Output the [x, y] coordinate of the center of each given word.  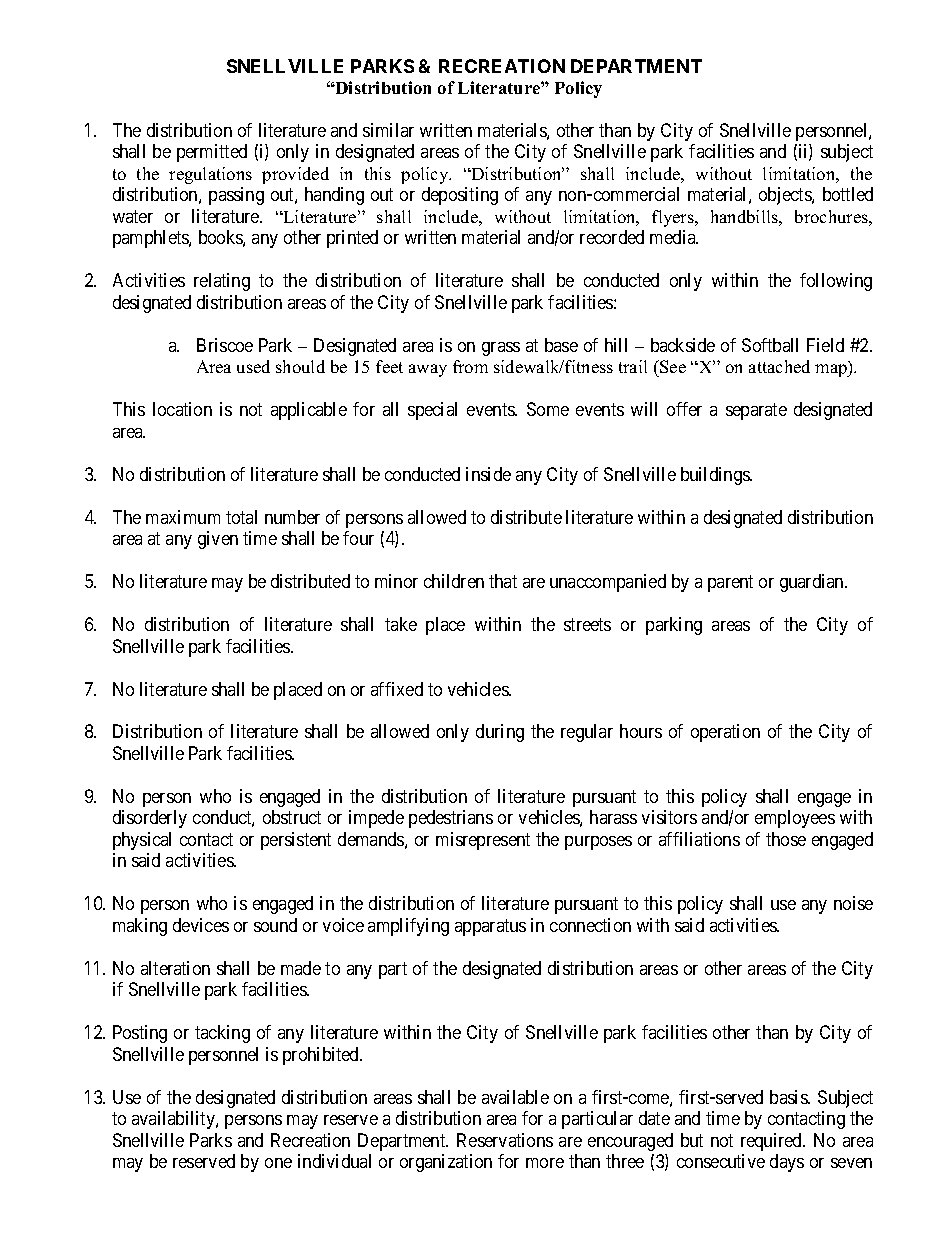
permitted [212, 153]
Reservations [505, 1140]
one [278, 1163]
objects [786, 196]
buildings [716, 476]
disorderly [150, 819]
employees [795, 819]
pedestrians [451, 819]
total [241, 517]
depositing [460, 196]
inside [488, 474]
